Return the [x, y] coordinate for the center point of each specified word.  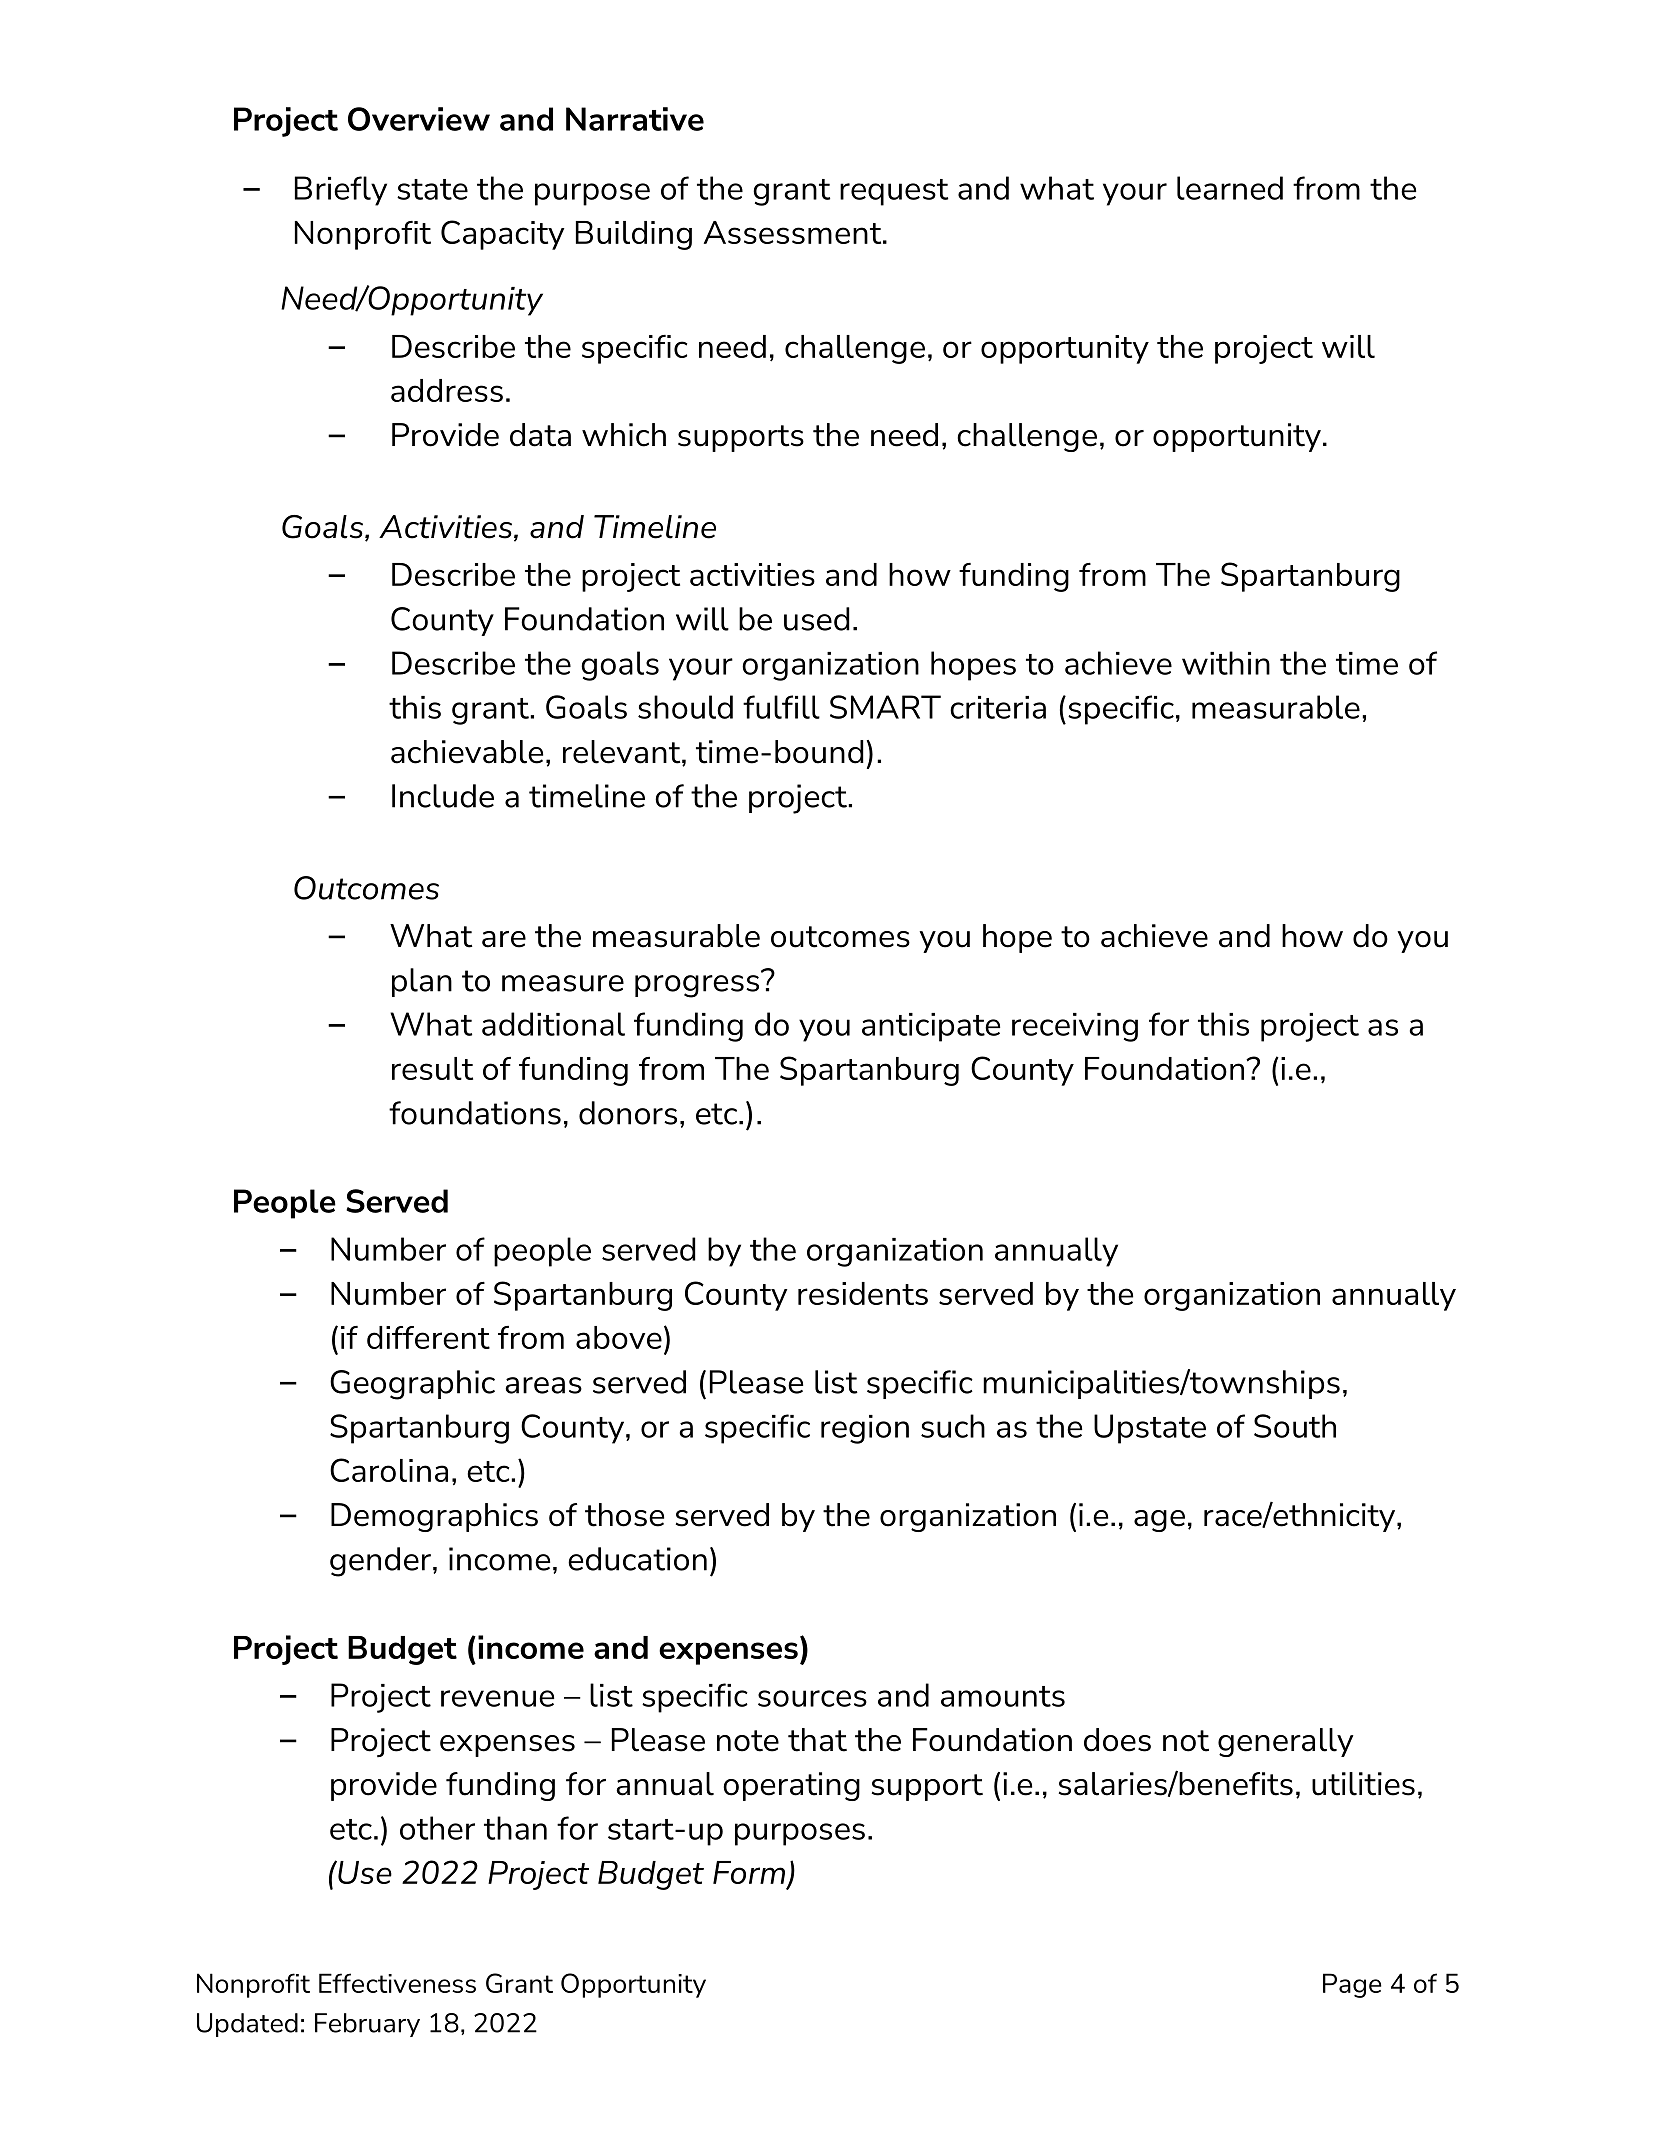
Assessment [794, 232]
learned [1230, 188]
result [432, 1068]
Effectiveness [397, 1983]
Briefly [341, 191]
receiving [1075, 1027]
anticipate [931, 1027]
